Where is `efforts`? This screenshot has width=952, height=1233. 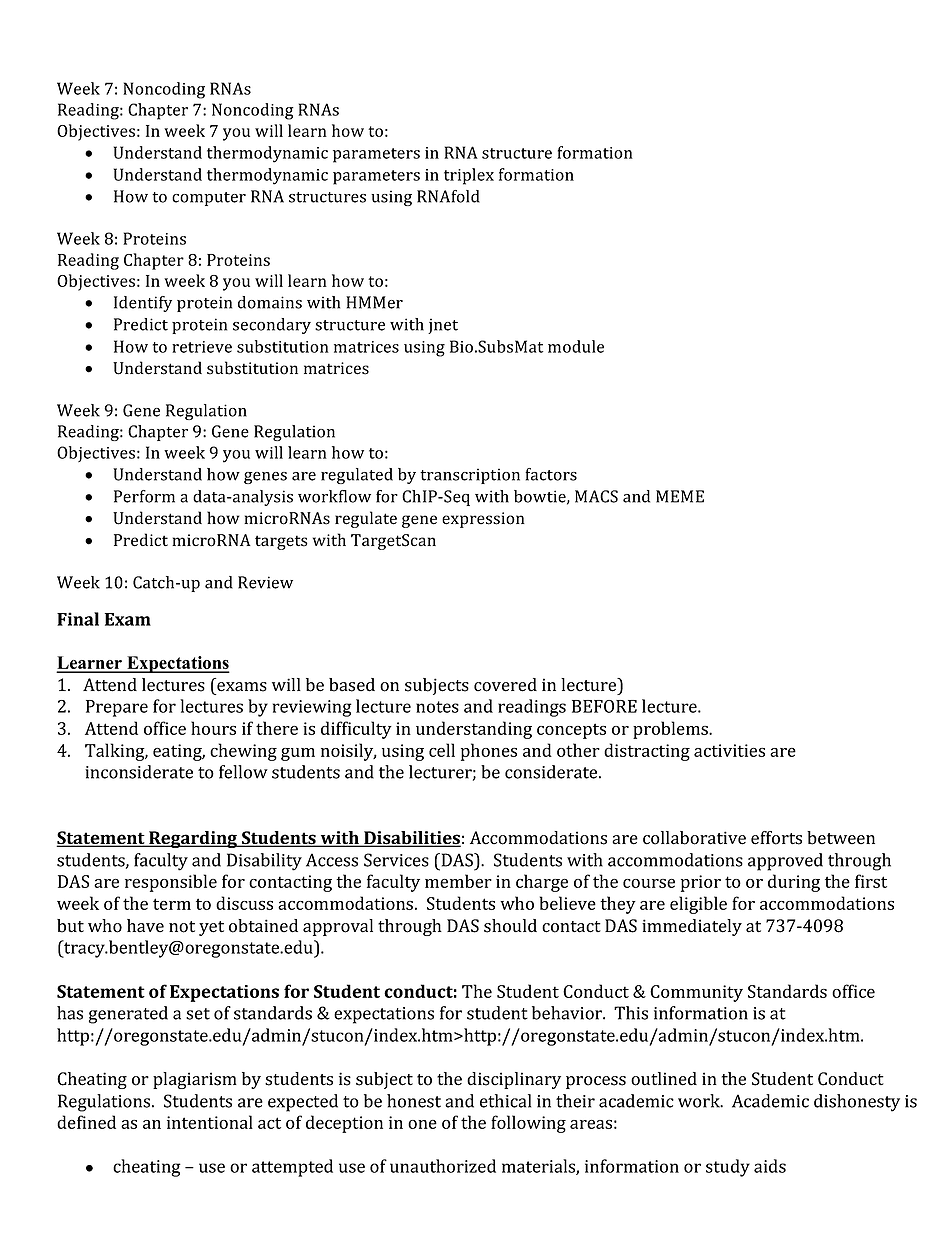
efforts is located at coordinates (776, 838).
